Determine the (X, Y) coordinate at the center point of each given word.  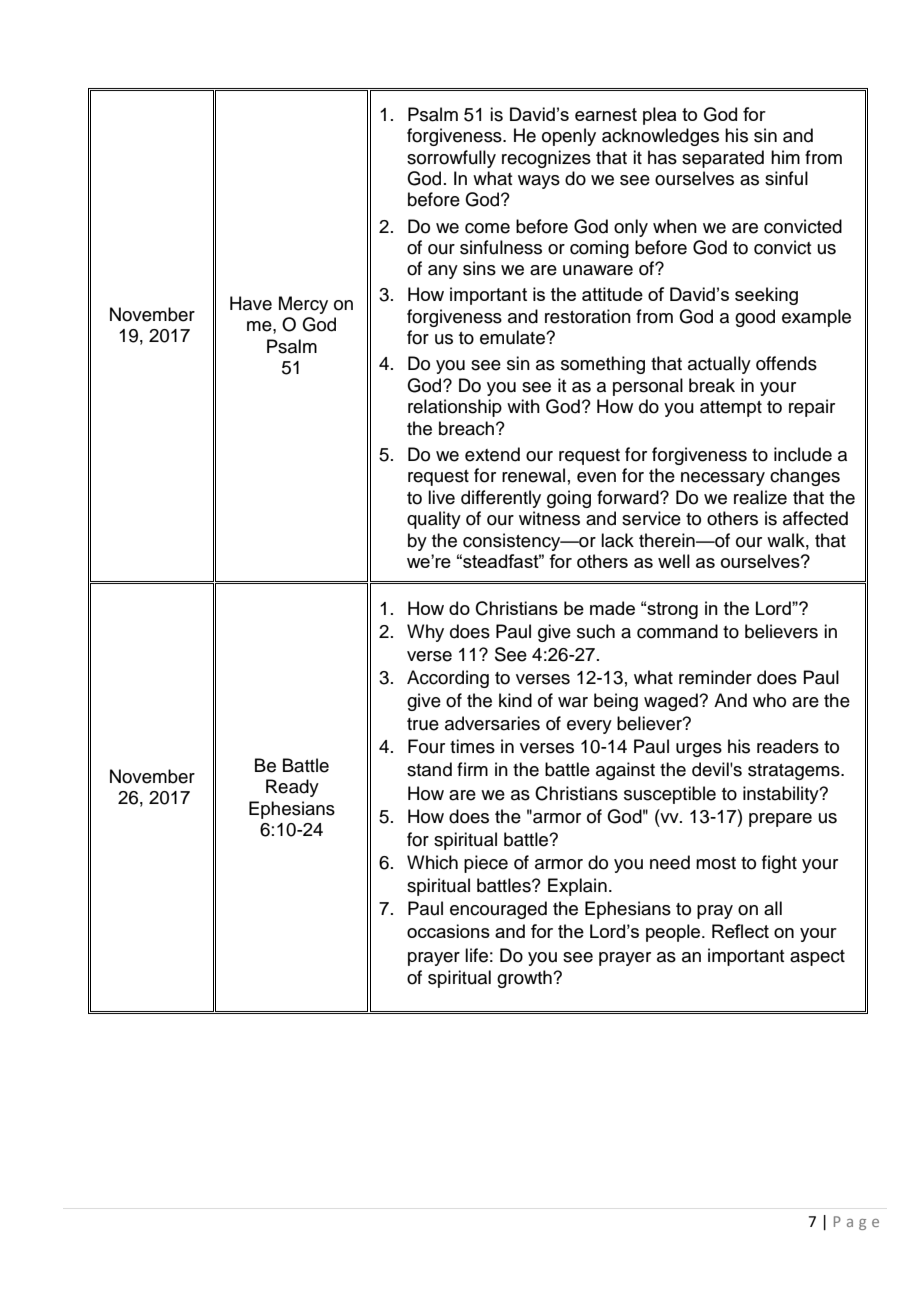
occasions (448, 931)
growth (525, 979)
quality (434, 520)
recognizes (546, 159)
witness (549, 518)
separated (723, 159)
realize (760, 497)
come (487, 228)
